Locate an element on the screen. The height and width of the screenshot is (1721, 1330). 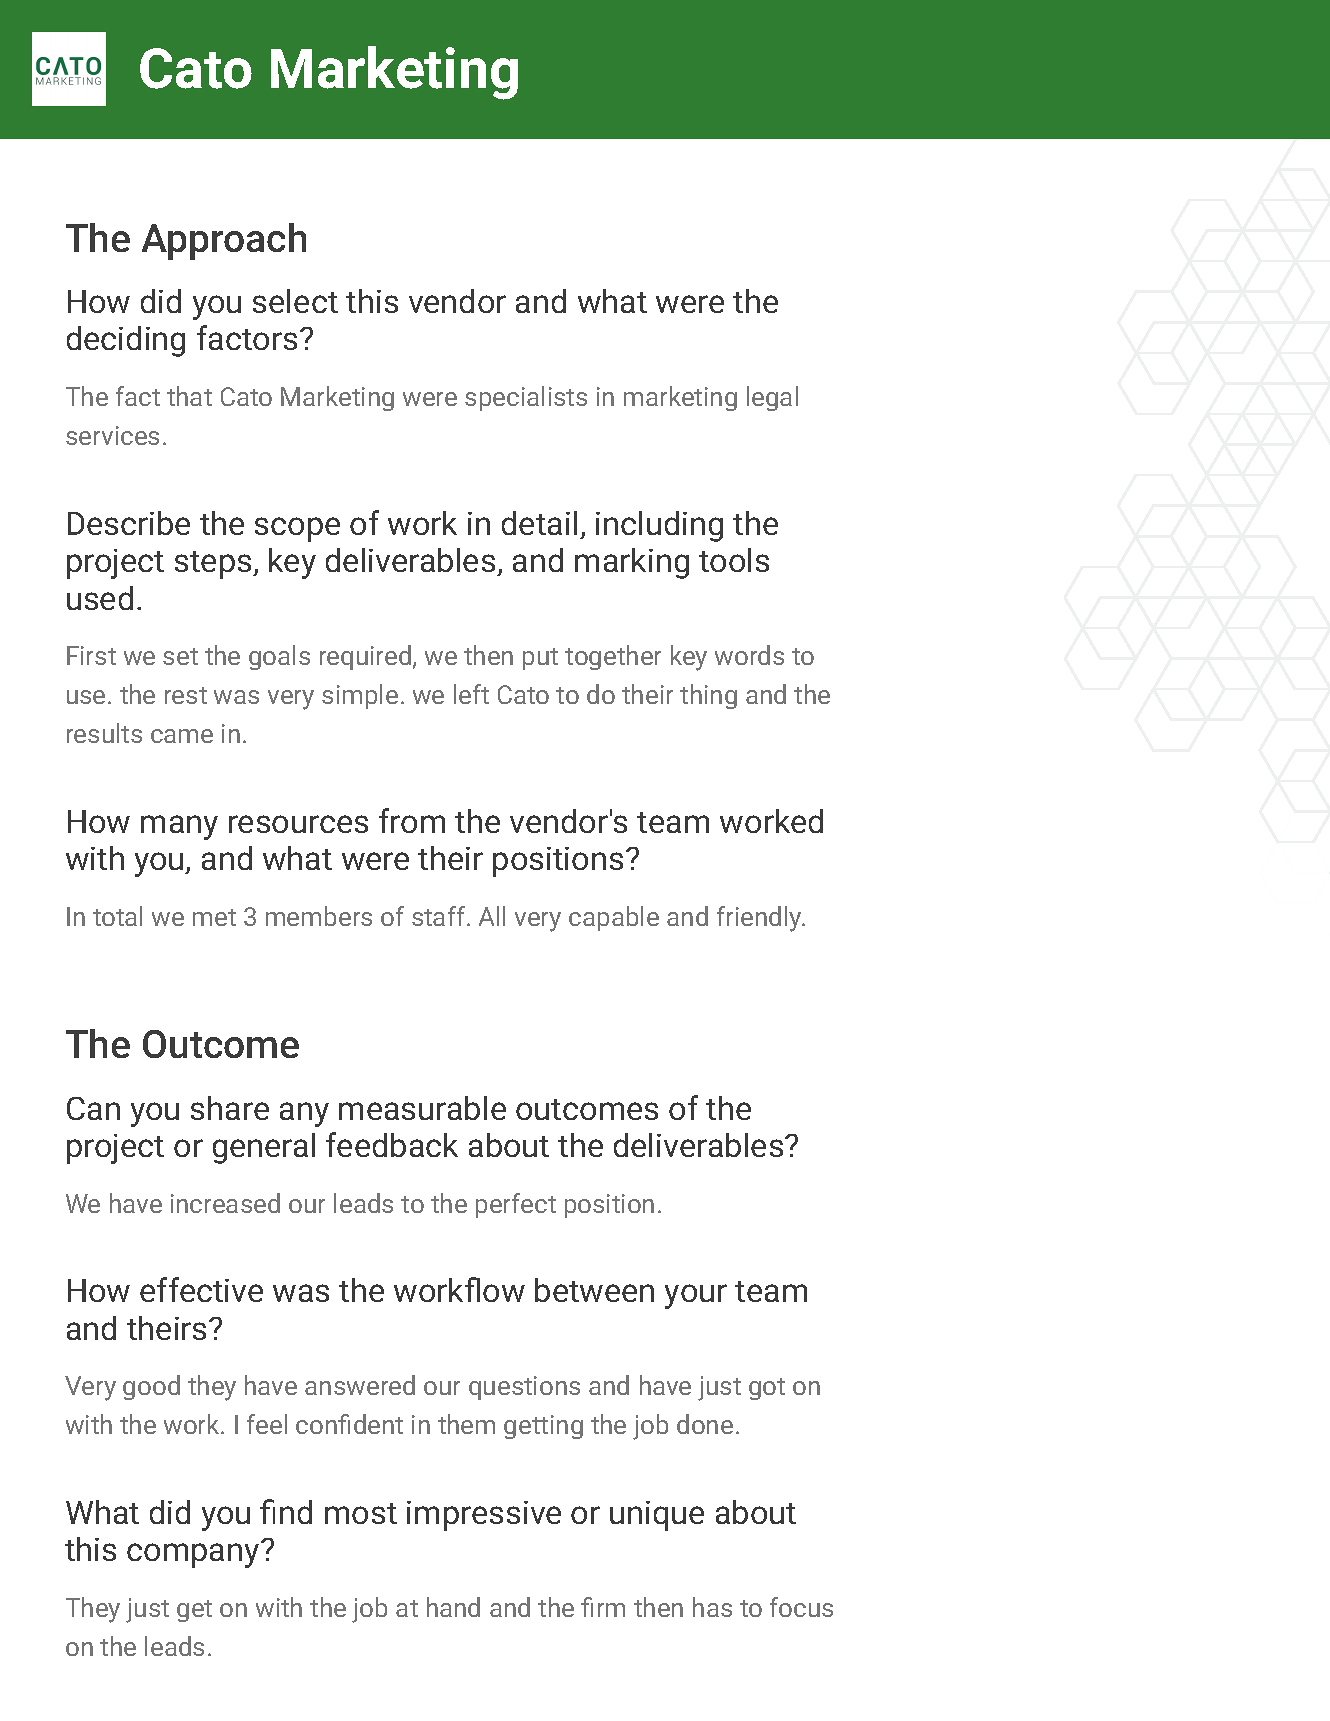
specialists is located at coordinates (526, 398).
